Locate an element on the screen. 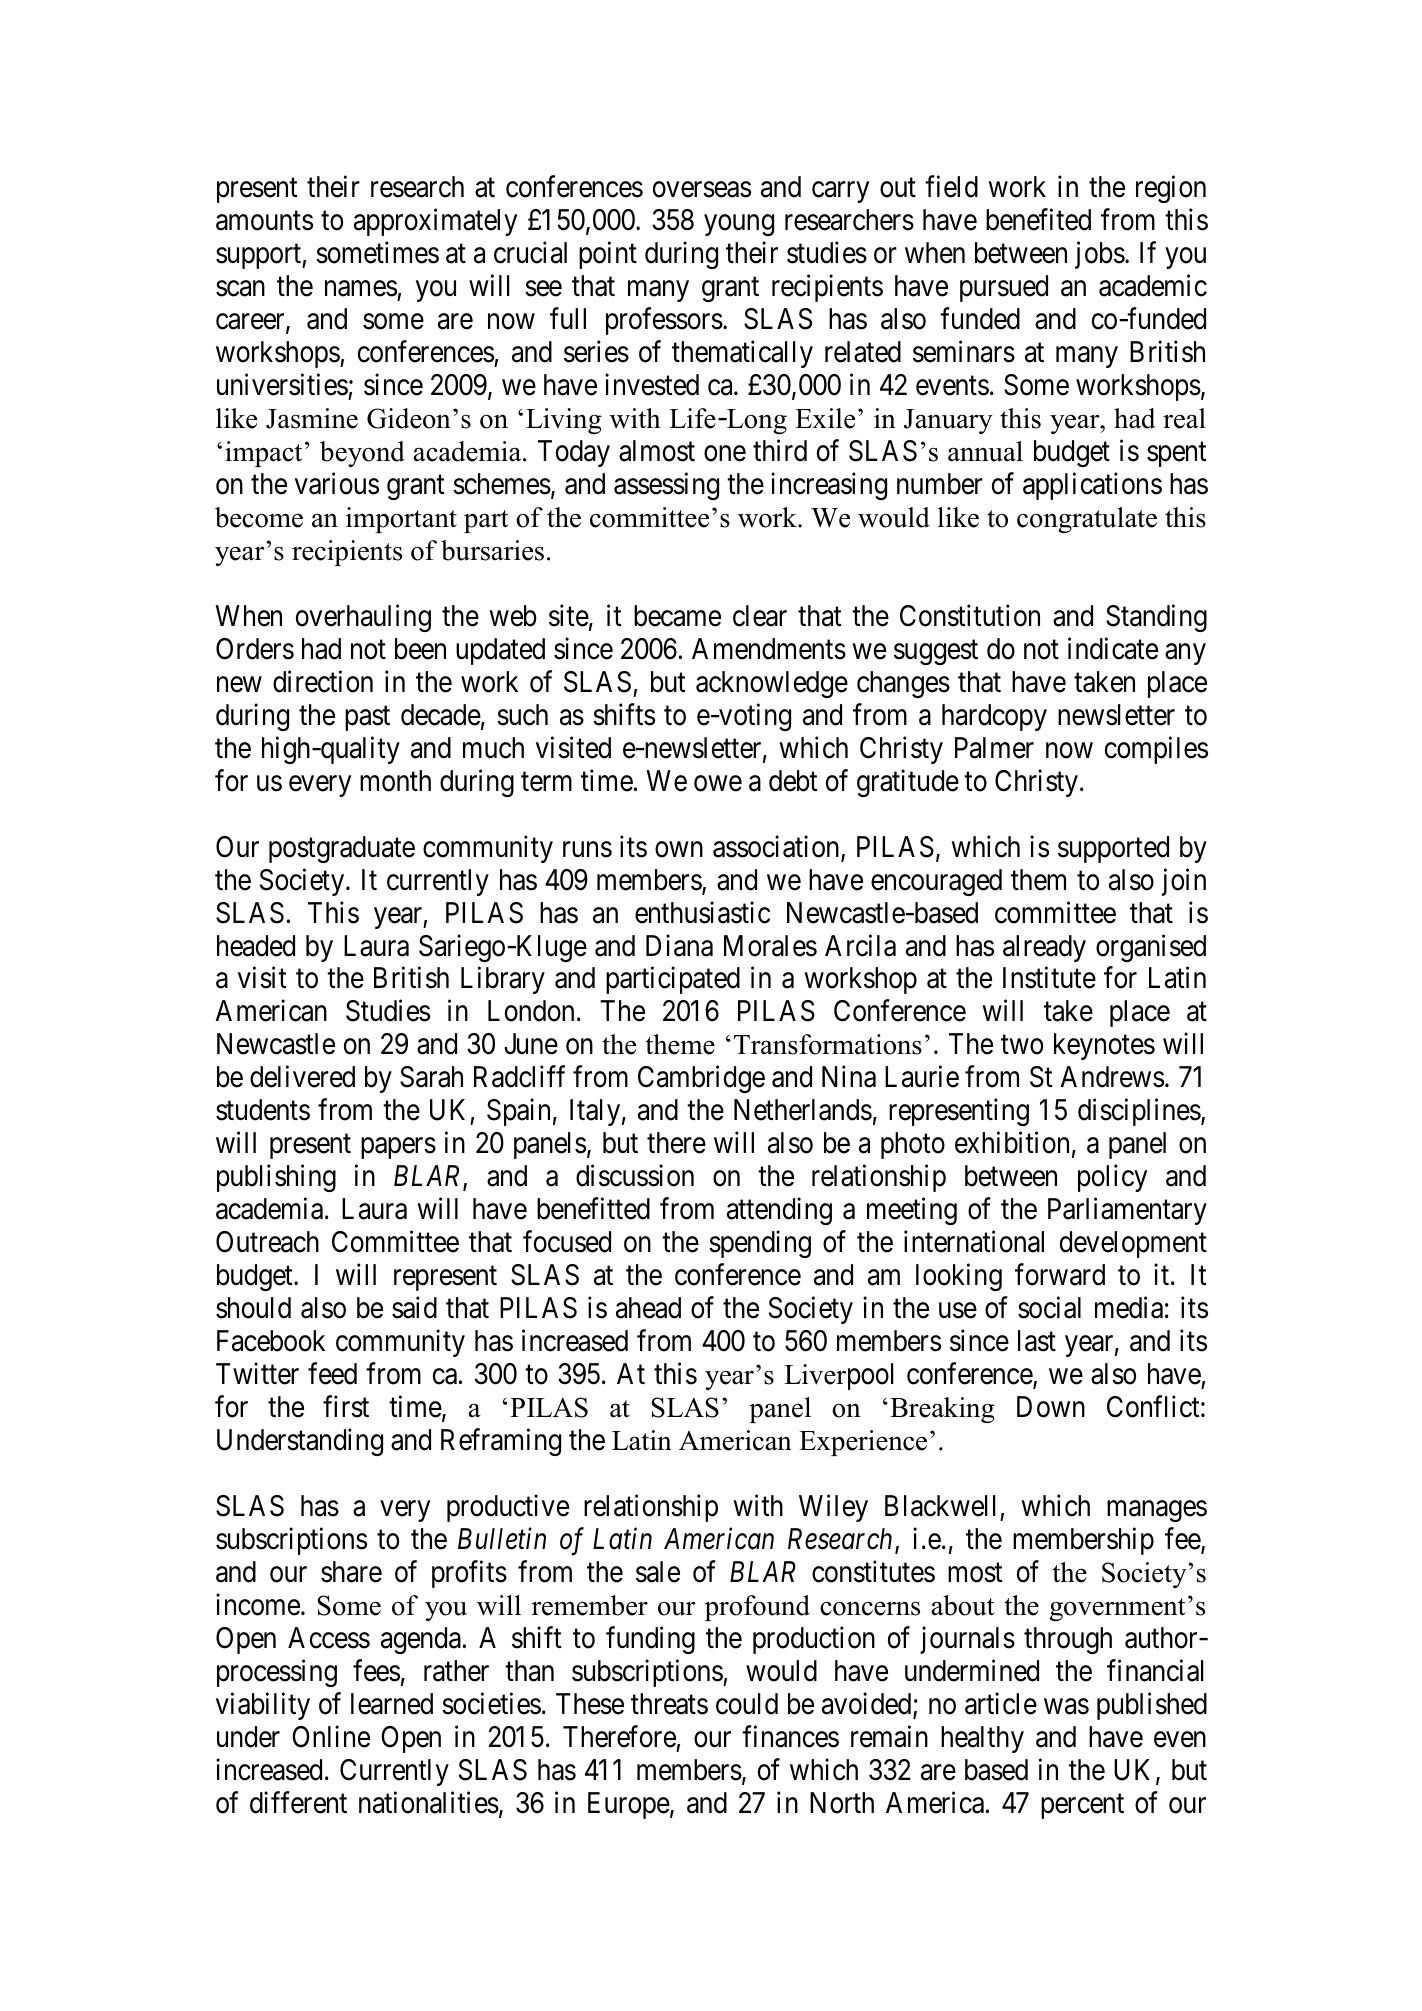 This screenshot has width=1422, height=2011. owe is located at coordinates (718, 784).
